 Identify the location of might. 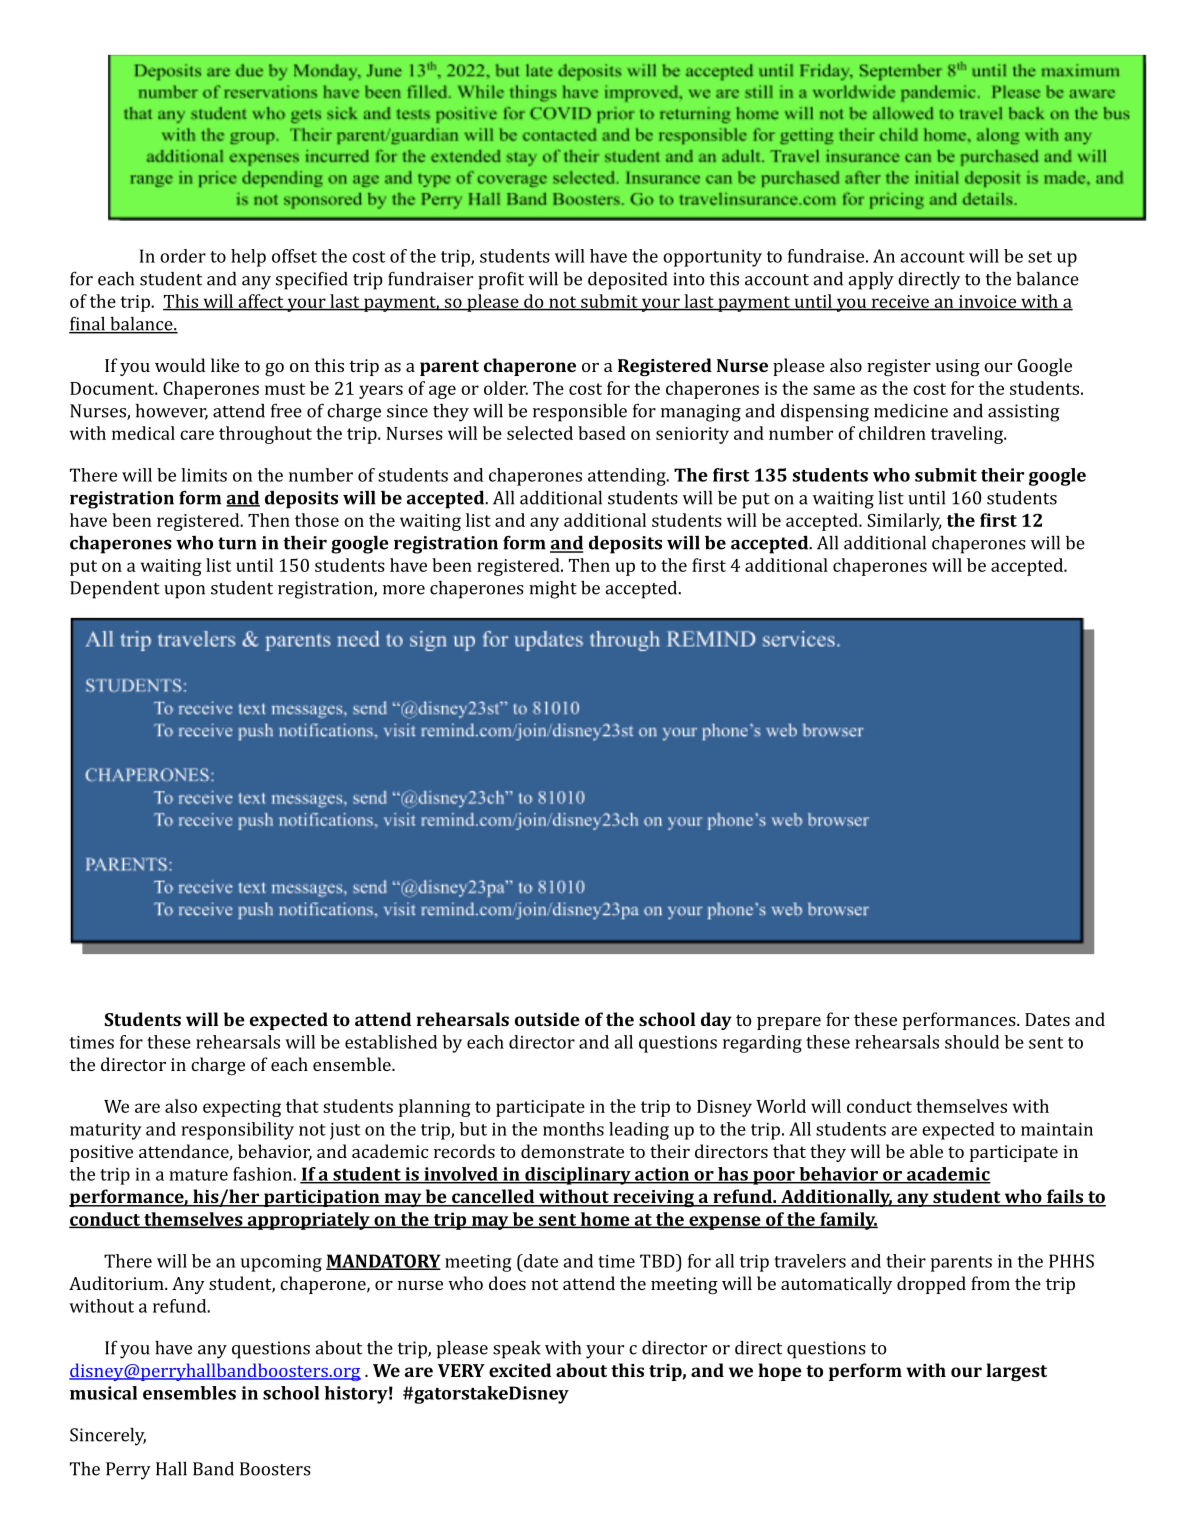
(553, 590).
